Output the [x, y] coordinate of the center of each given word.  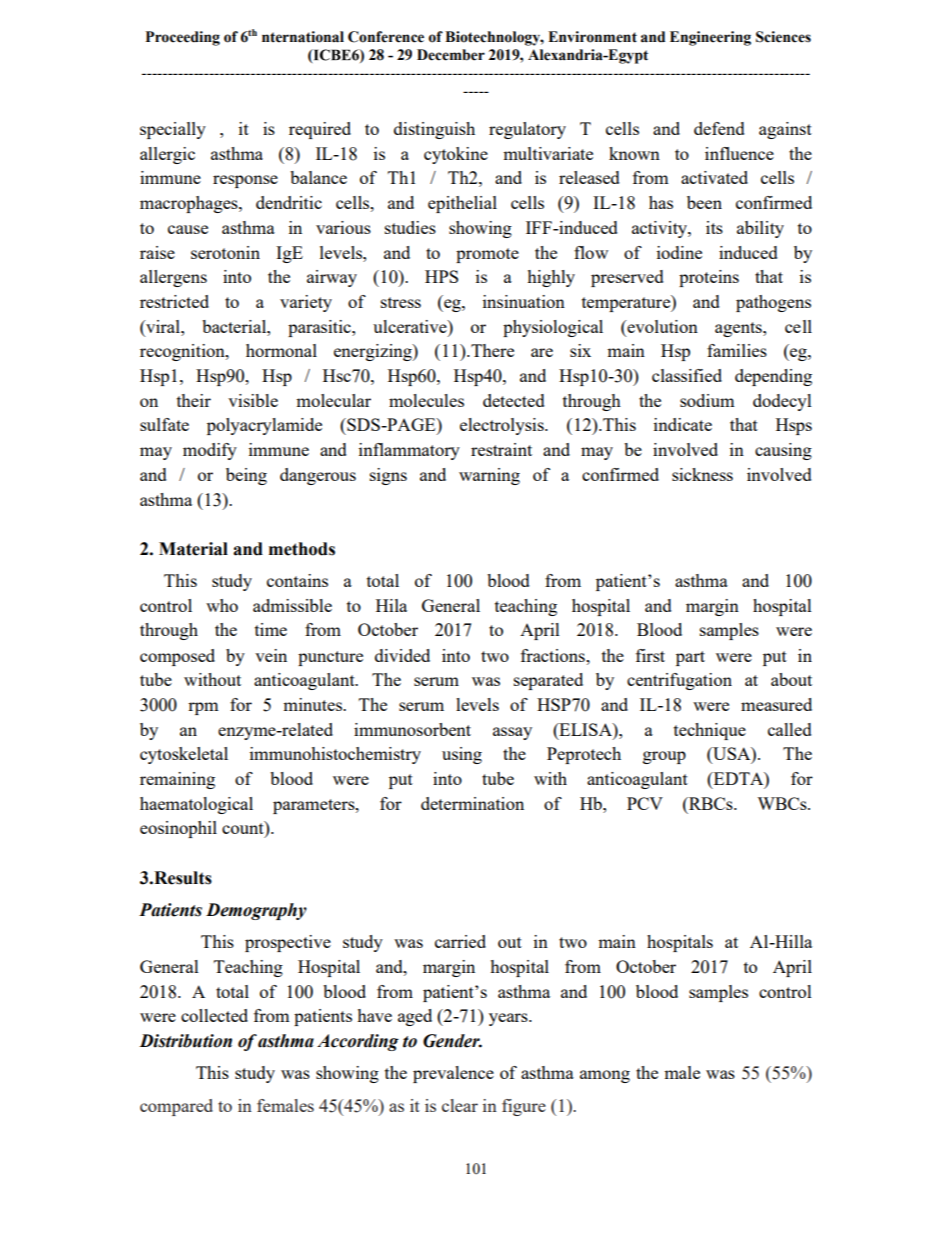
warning [489, 476]
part [690, 658]
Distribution [185, 1041]
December [451, 55]
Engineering [710, 38]
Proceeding [182, 38]
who [222, 605]
